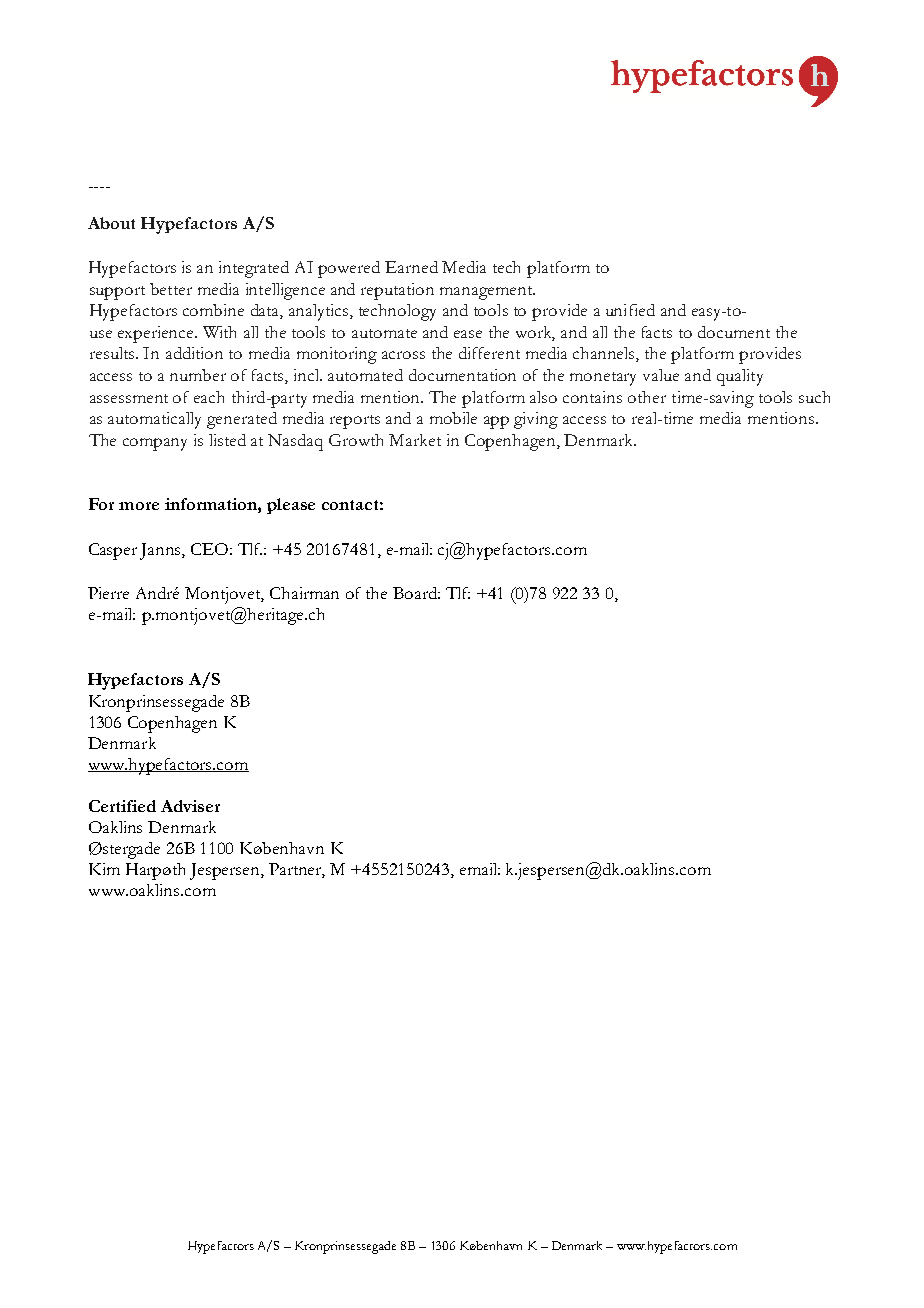 The image size is (924, 1308). Describe the element at coordinates (155, 444) in the image. I see `company` at that location.
